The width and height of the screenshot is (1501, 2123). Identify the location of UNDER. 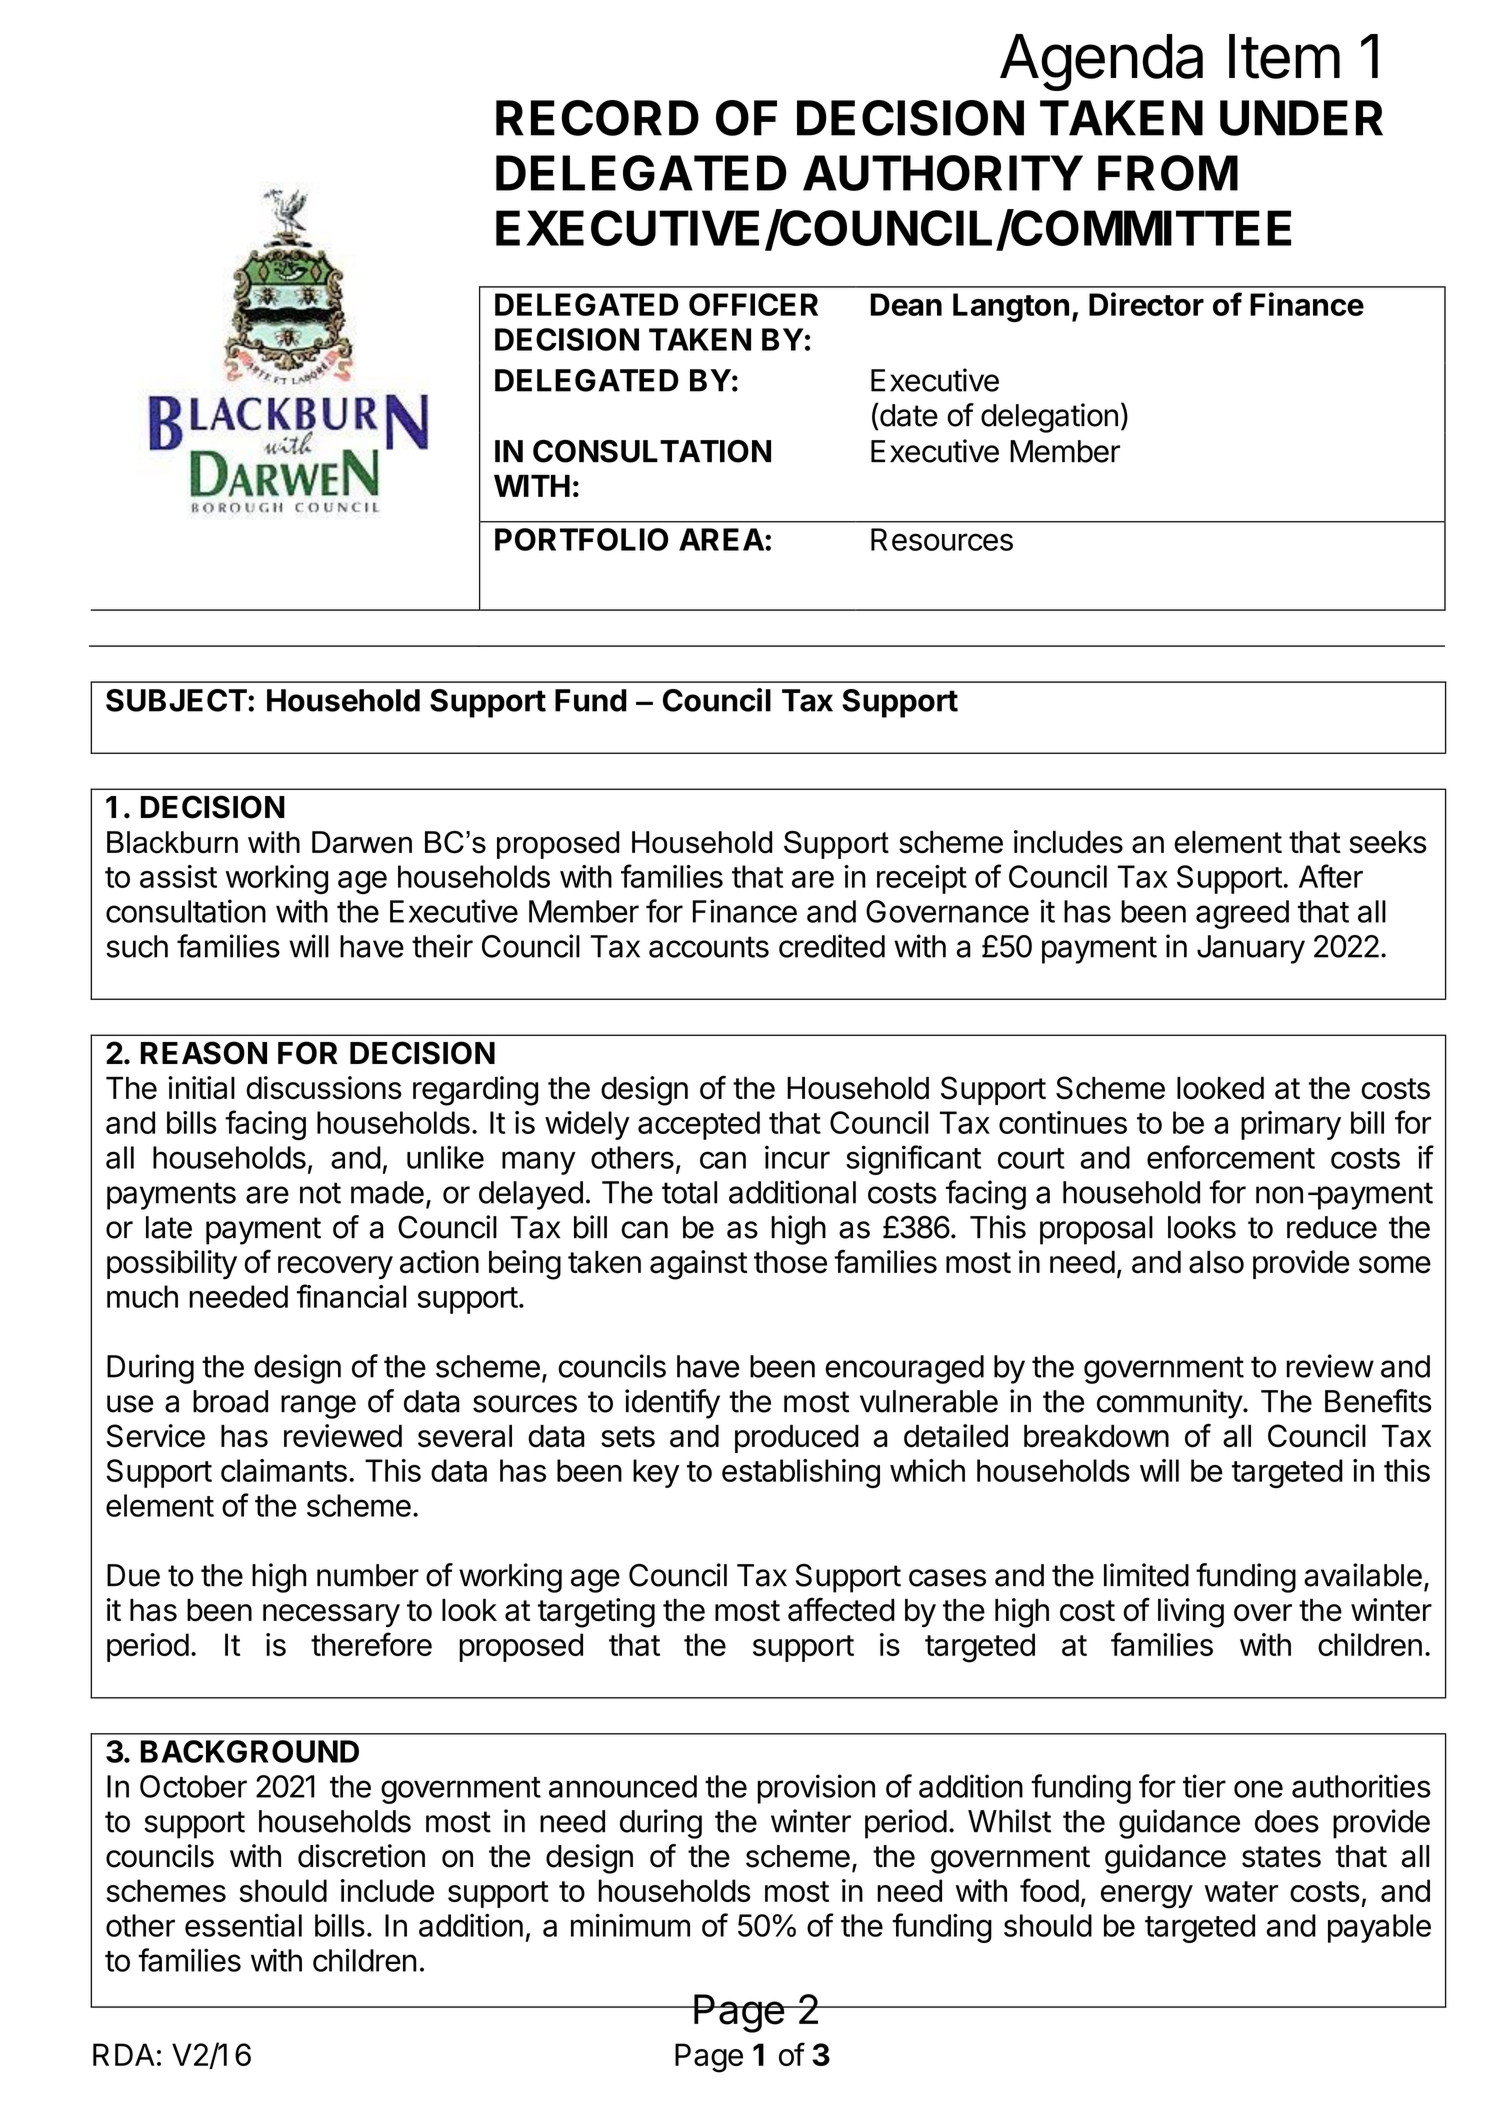
(1301, 118).
